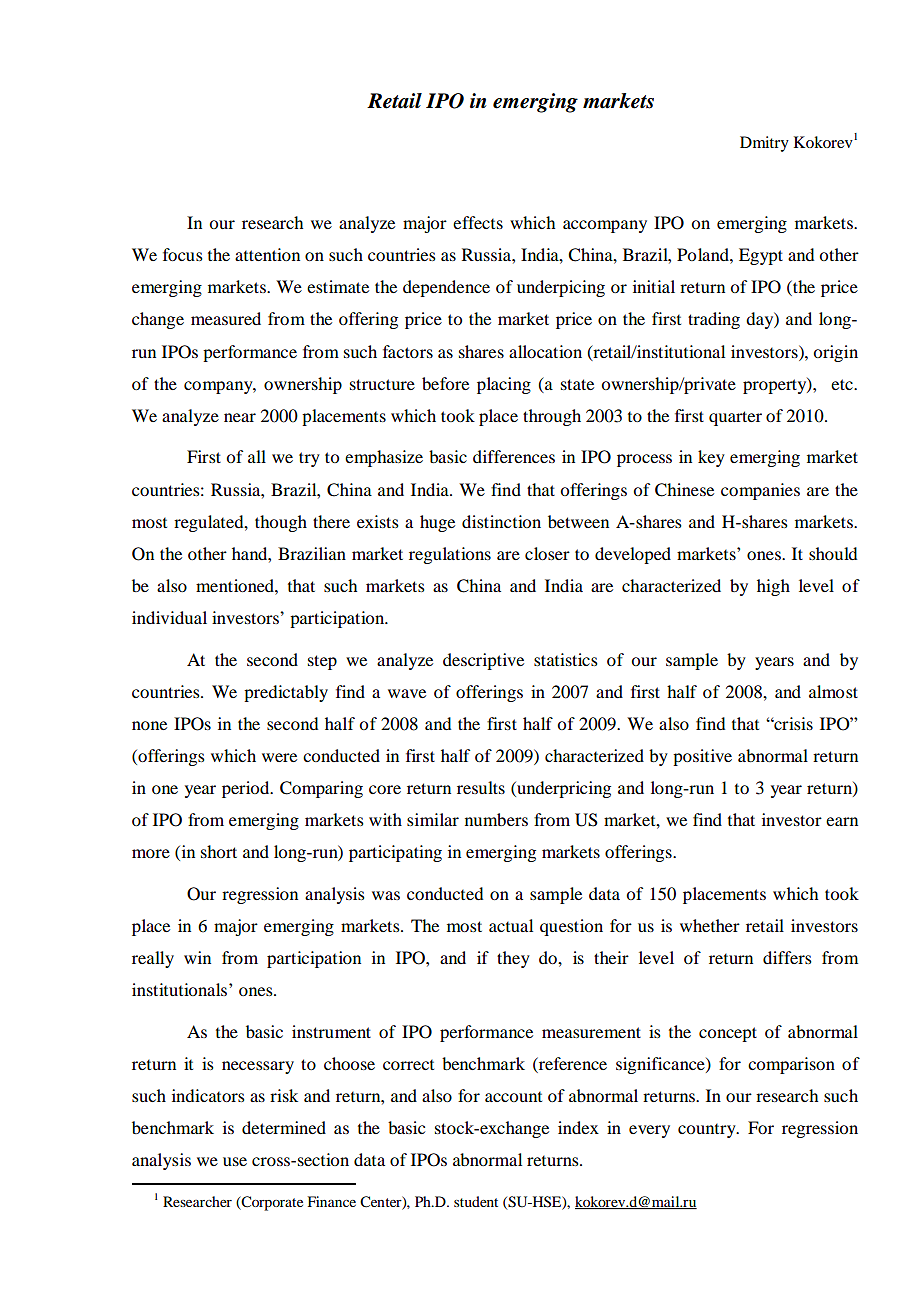 This screenshot has width=924, height=1308. What do you see at coordinates (702, 757) in the screenshot?
I see `positive` at bounding box center [702, 757].
